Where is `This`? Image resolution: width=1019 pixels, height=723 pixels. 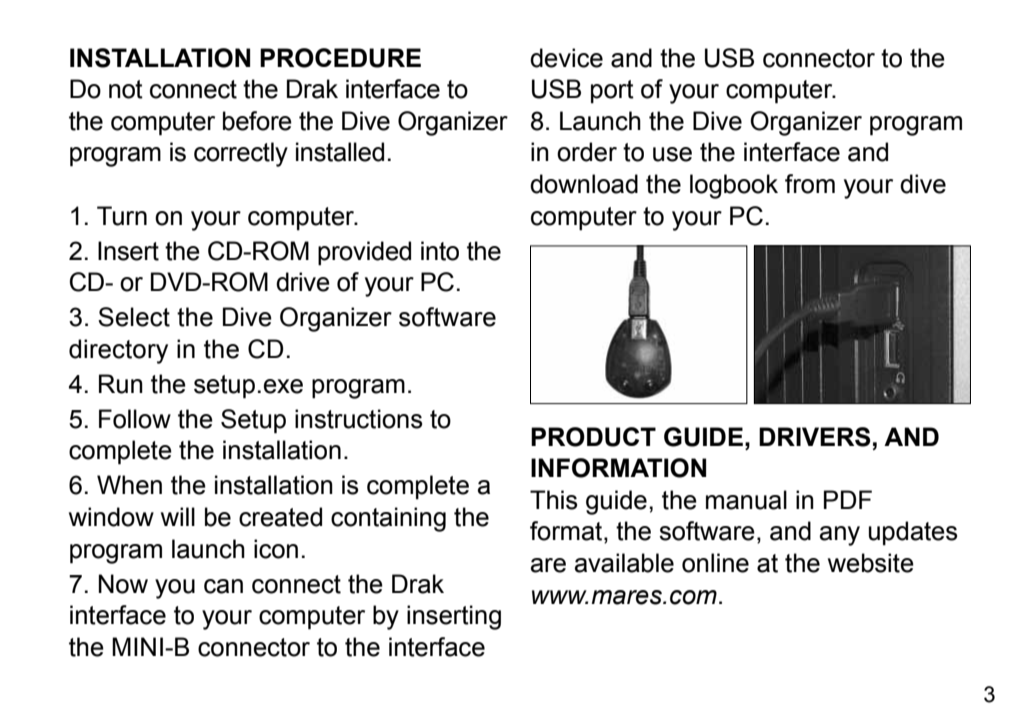 This is located at coordinates (553, 500).
